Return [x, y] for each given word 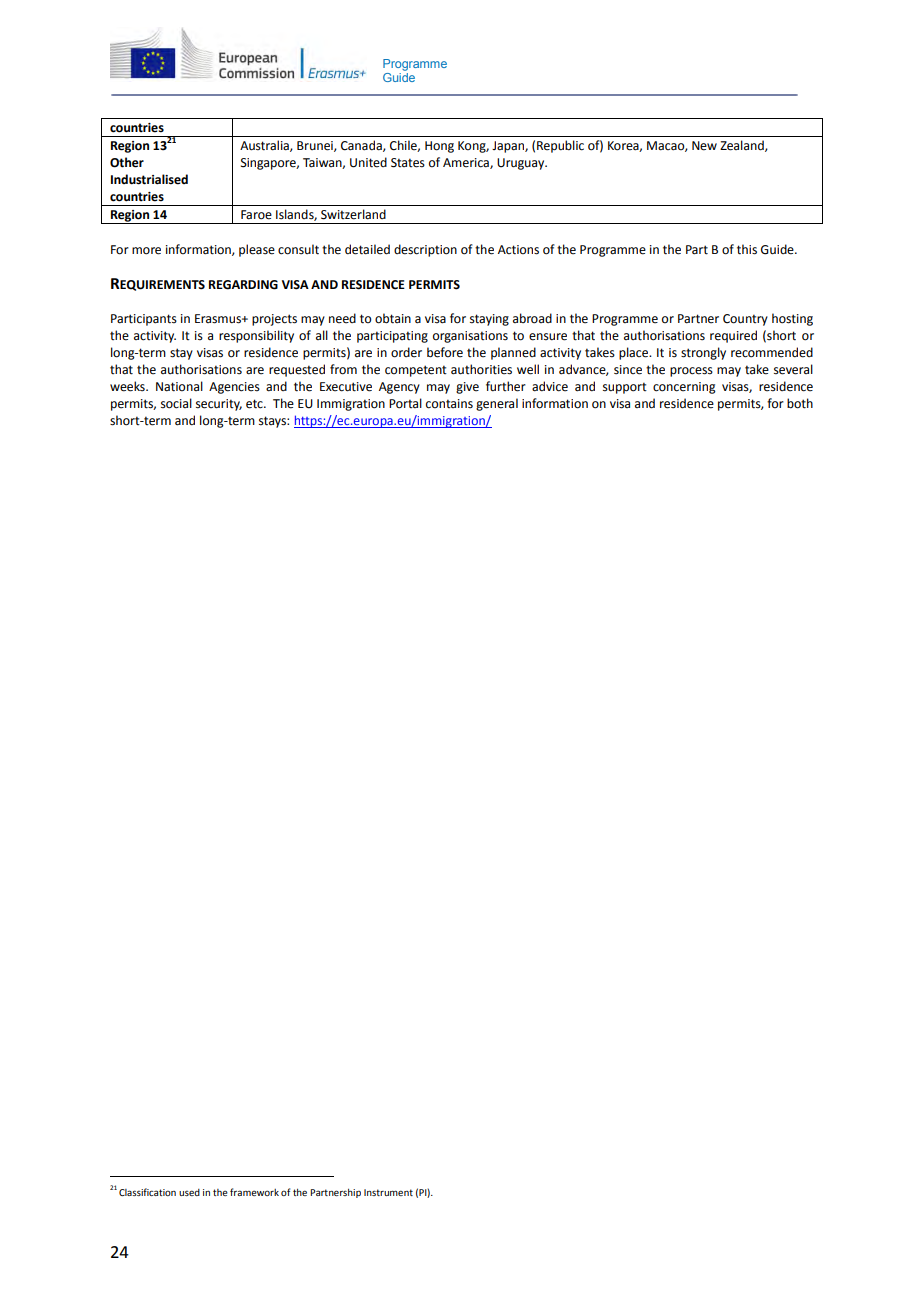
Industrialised [149, 179]
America [467, 163]
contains [449, 404]
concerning [684, 388]
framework [254, 1192]
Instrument [388, 1192]
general [497, 404]
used [189, 1192]
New [704, 146]
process [691, 372]
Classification [147, 1192]
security [219, 405]
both [800, 403]
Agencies [234, 388]
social [176, 403]
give [467, 388]
